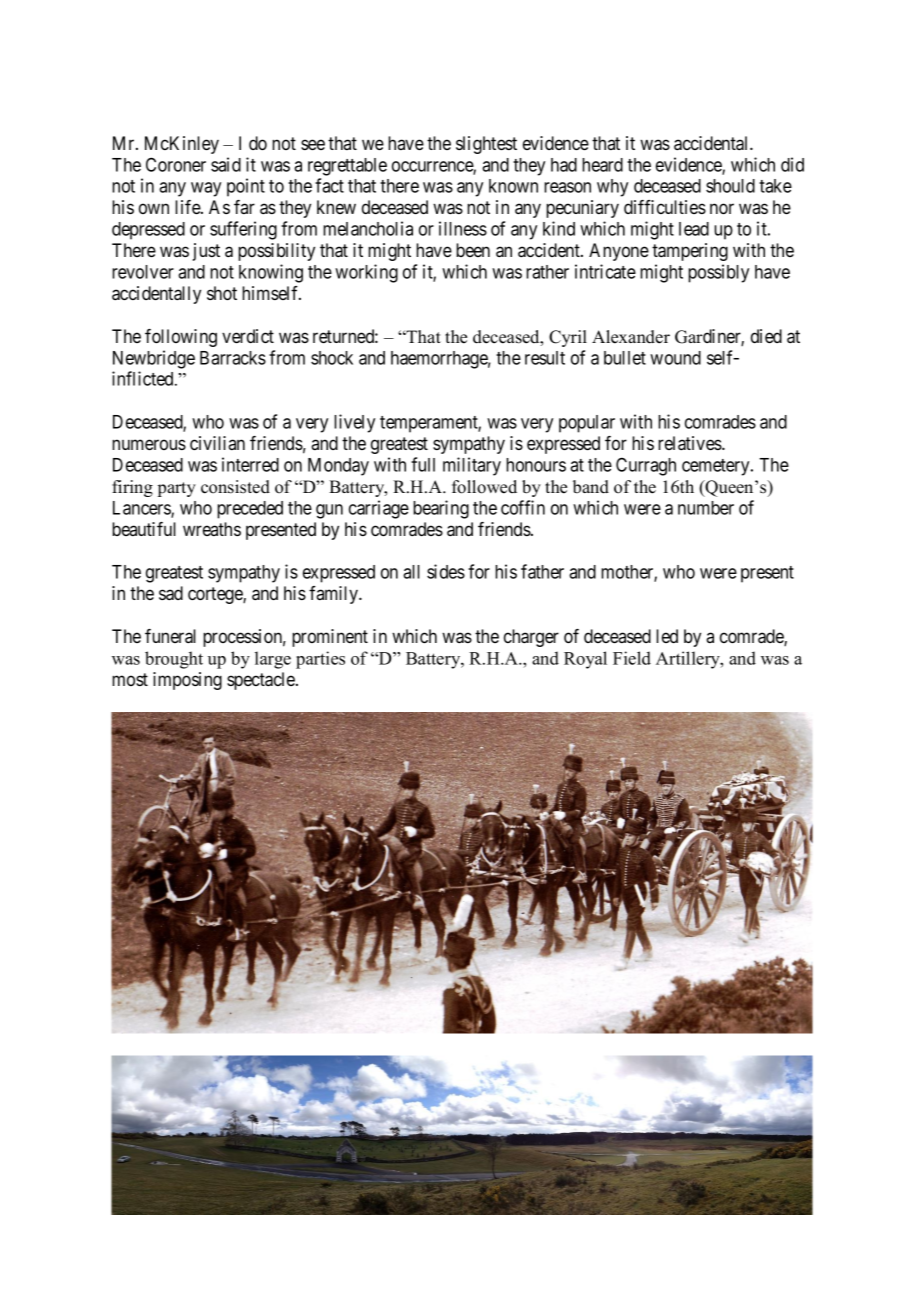 This screenshot has height=1308, width=924. What do you see at coordinates (174, 660) in the screenshot?
I see `brought` at bounding box center [174, 660].
